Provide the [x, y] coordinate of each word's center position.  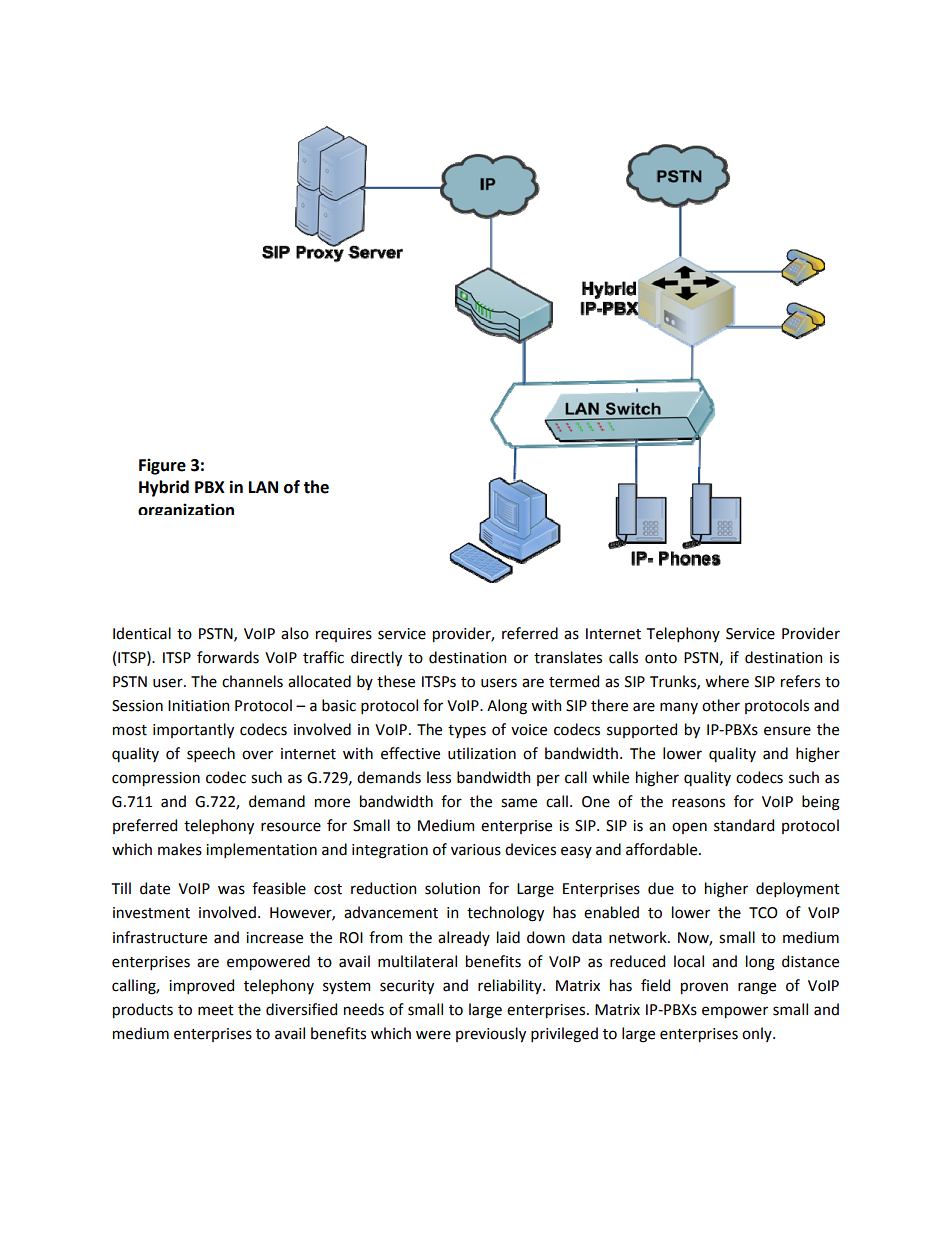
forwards [228, 657]
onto [661, 658]
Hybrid [164, 488]
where [727, 681]
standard [744, 825]
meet [216, 1010]
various [476, 850]
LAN [263, 487]
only [758, 1034]
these [396, 681]
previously [491, 1034]
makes [180, 849]
